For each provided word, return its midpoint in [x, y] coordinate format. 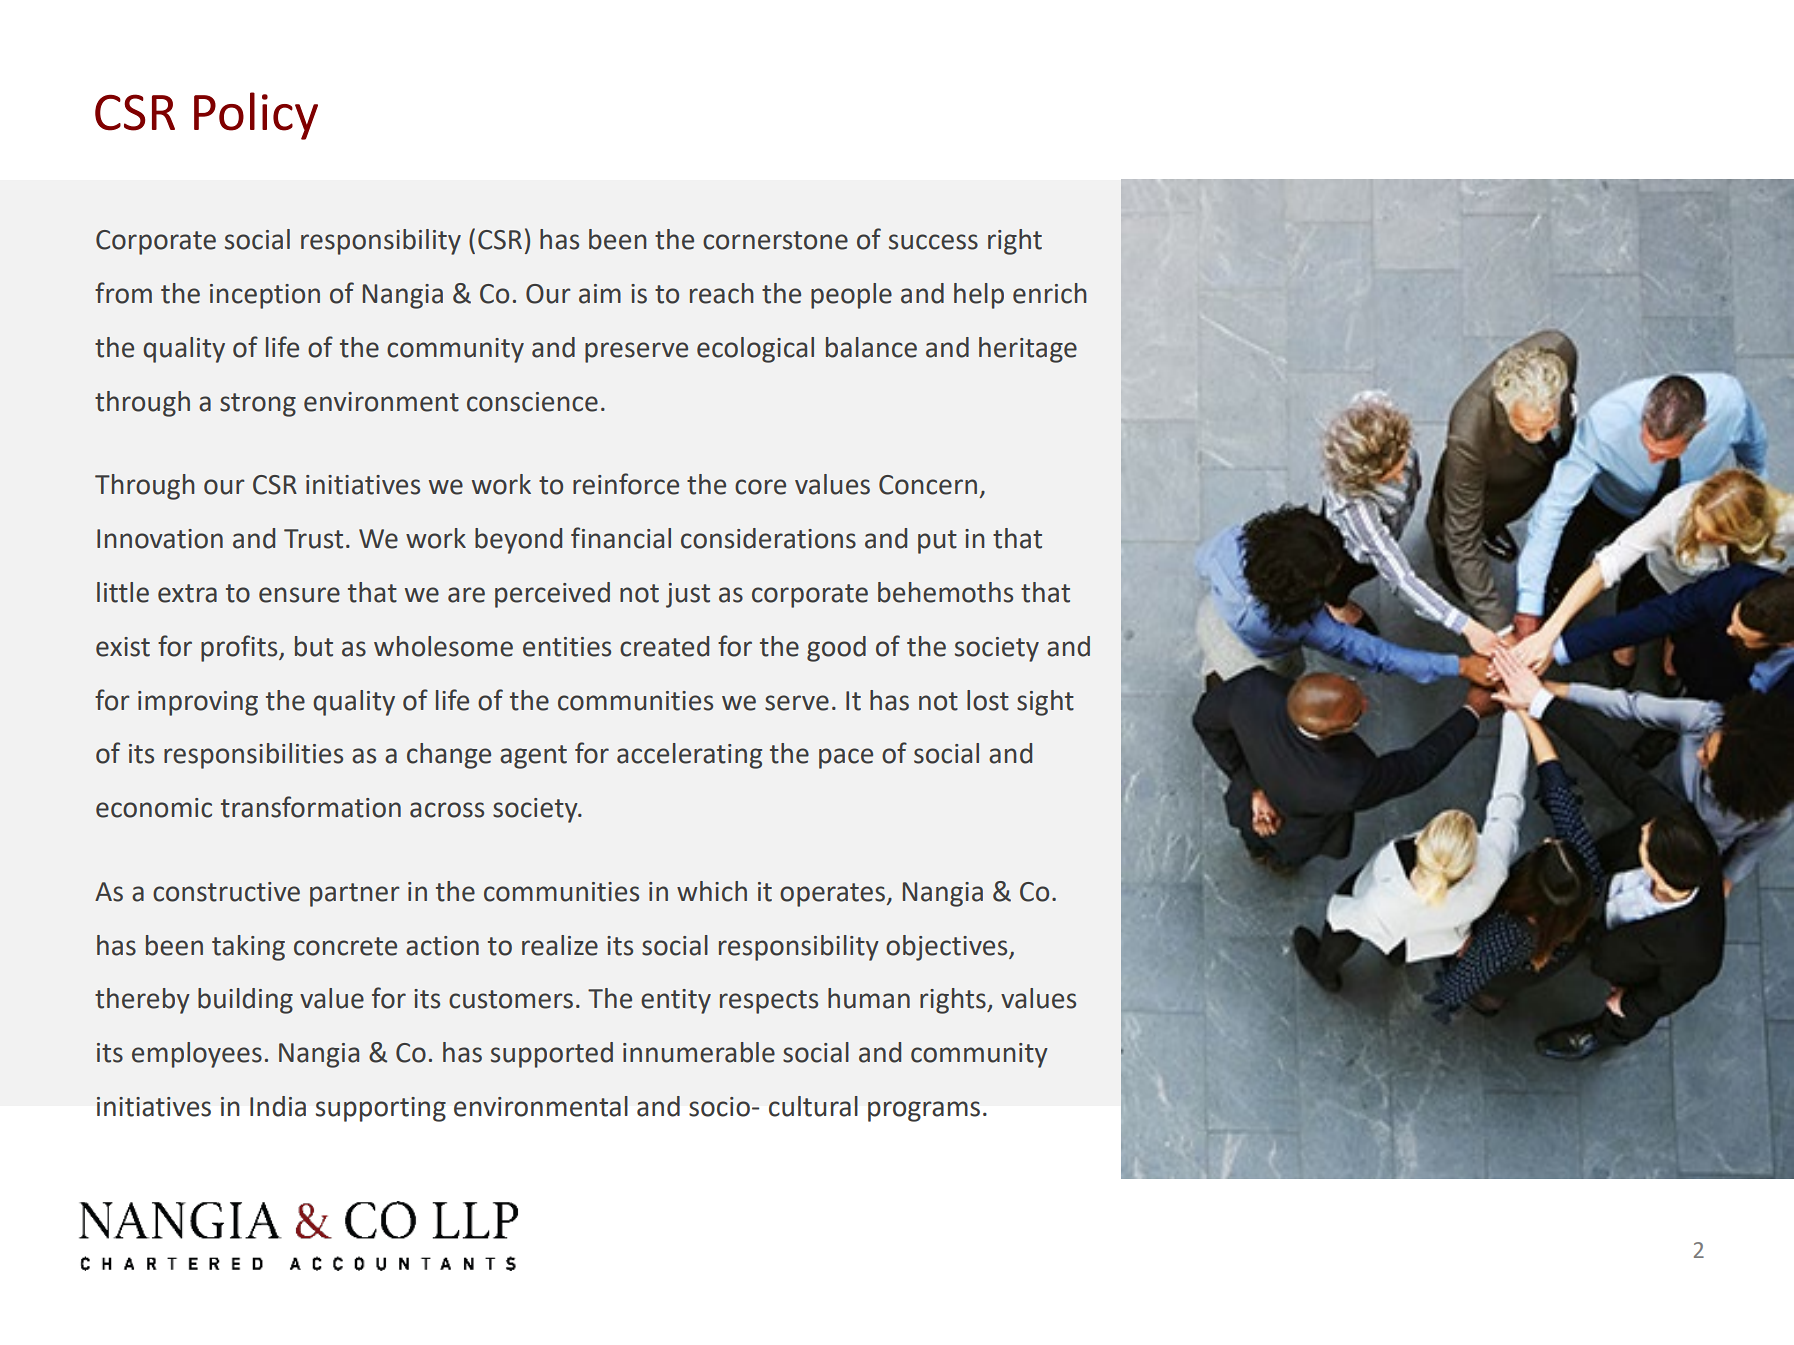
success [933, 242]
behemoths [945, 592]
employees [197, 1055]
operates [834, 895]
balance [871, 347]
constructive [226, 892]
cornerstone [775, 240]
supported [552, 1055]
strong [258, 405]
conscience [532, 402]
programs [924, 1111]
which [712, 891]
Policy [256, 116]
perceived [552, 595]
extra [187, 593]
